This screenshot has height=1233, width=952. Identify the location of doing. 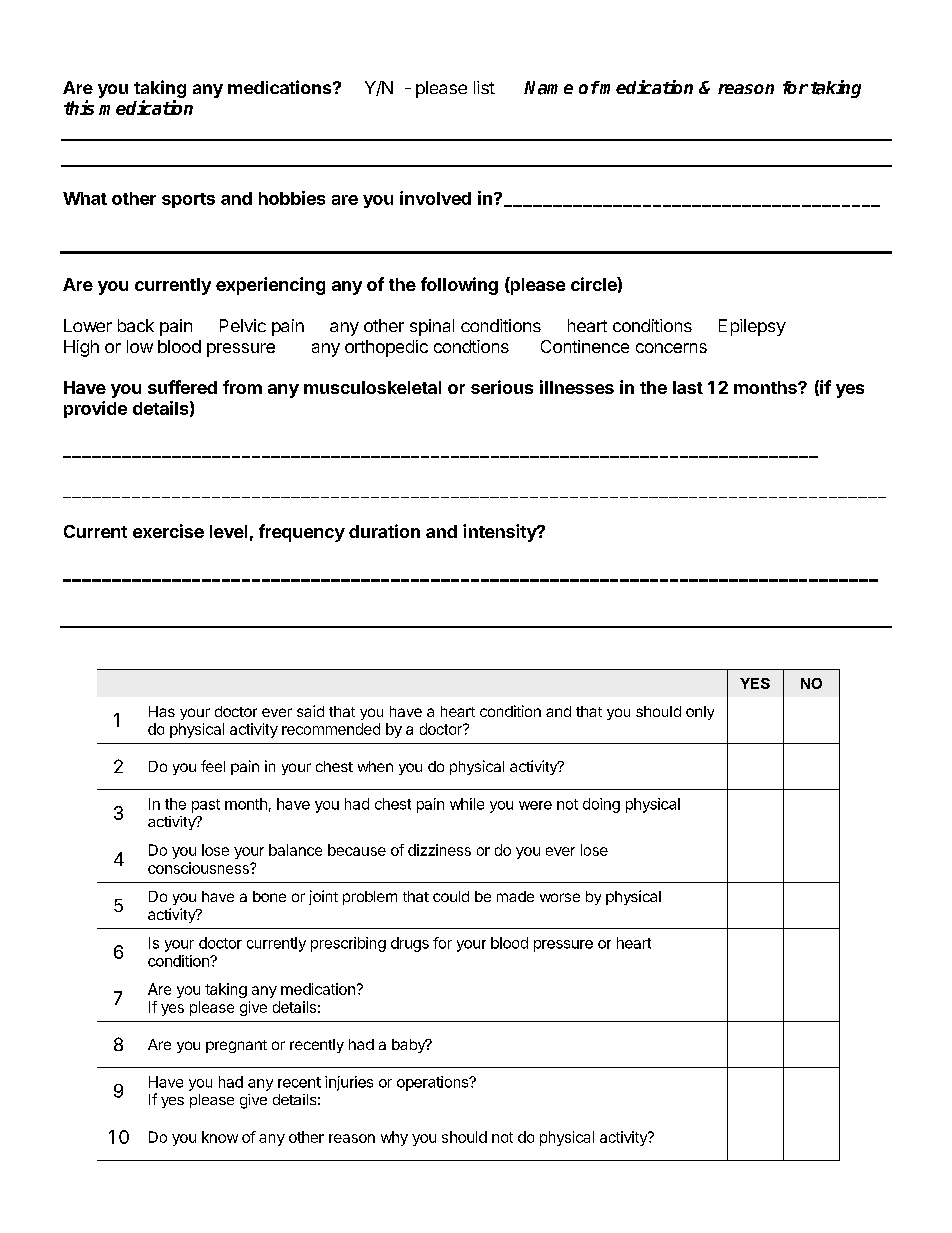
(601, 805).
